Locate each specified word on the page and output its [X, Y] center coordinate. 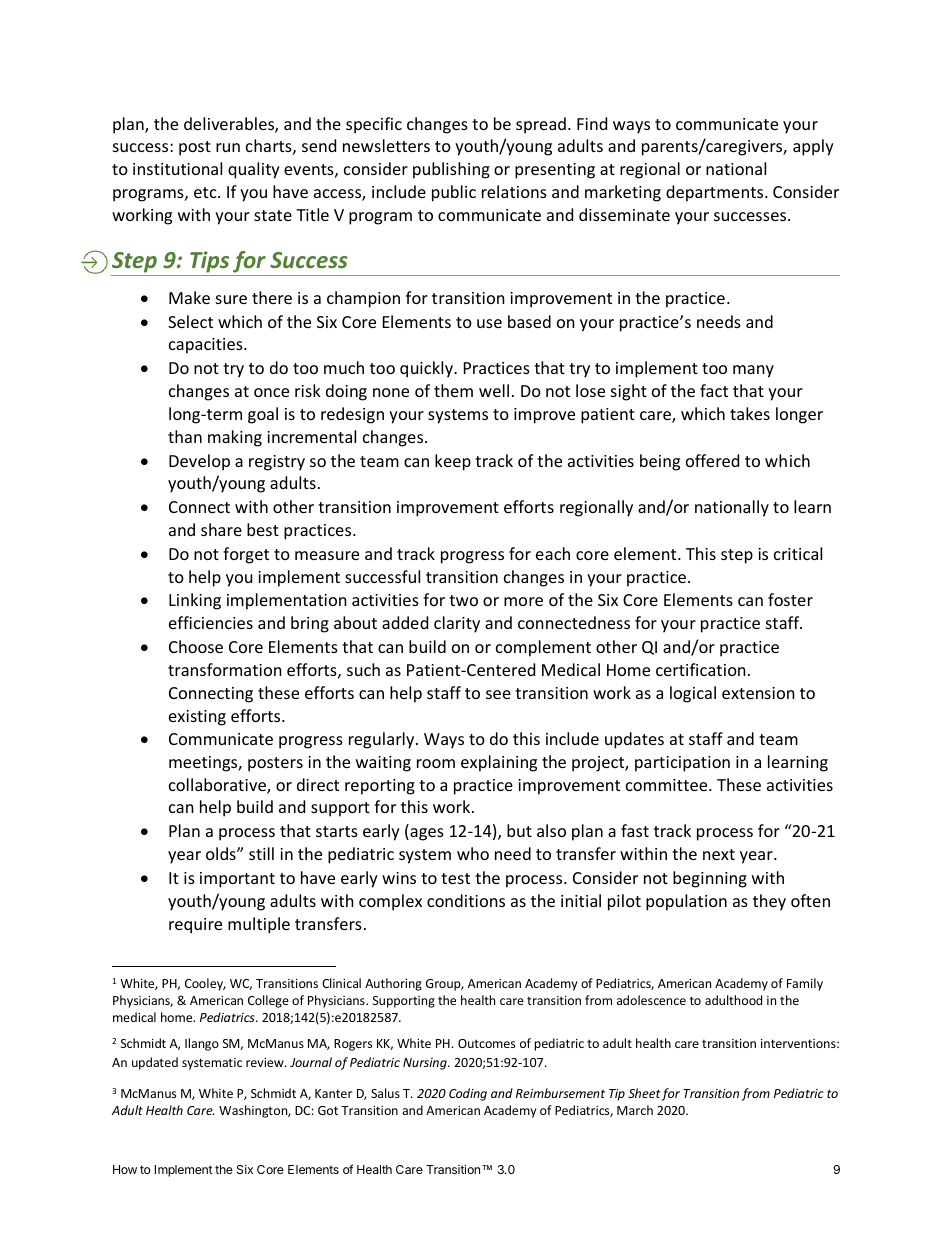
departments [716, 193]
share [221, 529]
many [753, 371]
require [195, 926]
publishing [451, 170]
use [489, 323]
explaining [499, 763]
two [463, 600]
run [228, 147]
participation [682, 764]
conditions [466, 900]
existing [197, 718]
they [769, 902]
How [125, 1169]
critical [798, 553]
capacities [207, 346]
